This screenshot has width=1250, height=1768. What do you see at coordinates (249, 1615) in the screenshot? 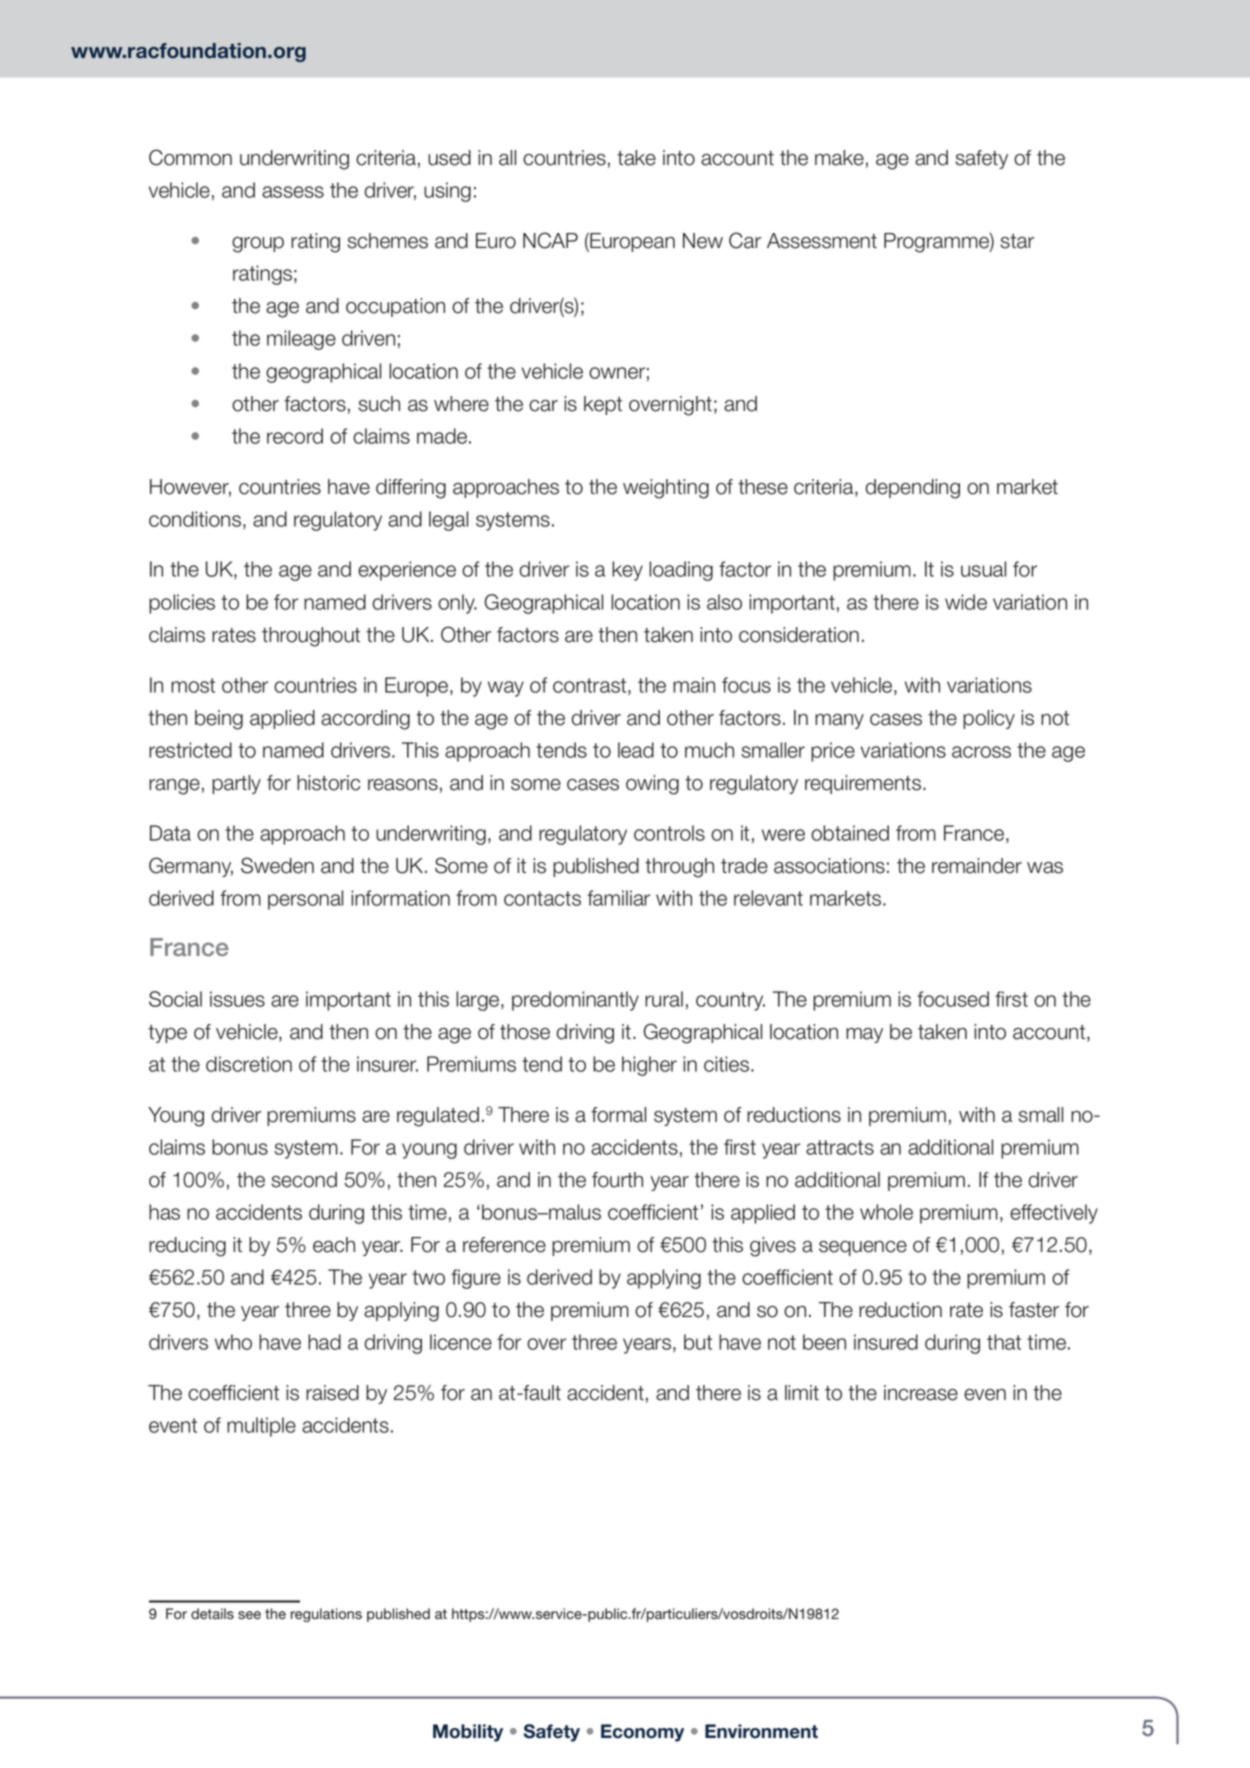
I see `see` at bounding box center [249, 1615].
